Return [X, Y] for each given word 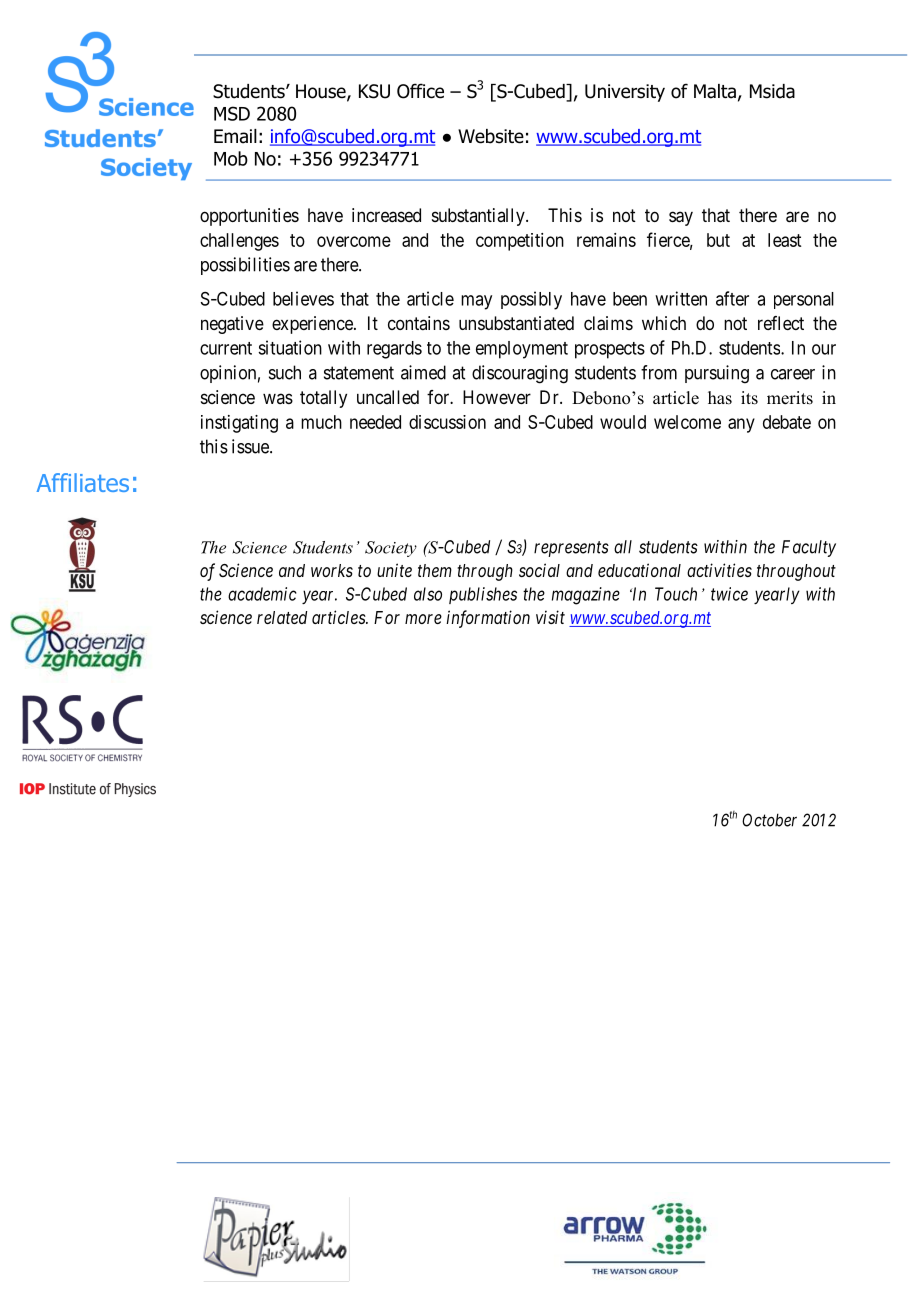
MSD [232, 113]
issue [251, 446]
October [769, 820]
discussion [447, 422]
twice [729, 594]
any [741, 425]
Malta [715, 91]
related [282, 617]
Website [491, 136]
